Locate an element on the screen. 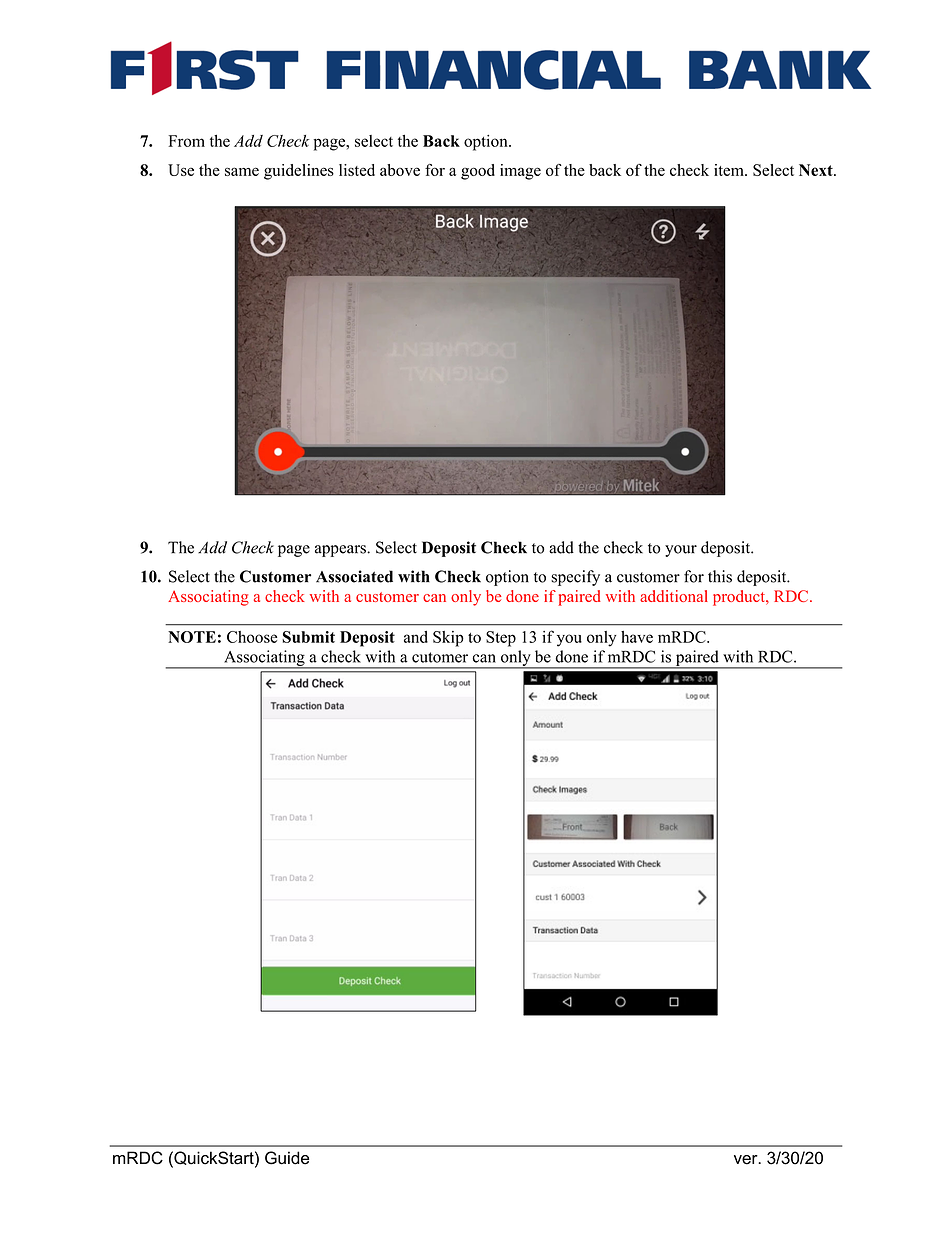 Image resolution: width=952 pixels, height=1233 pixels. specify is located at coordinates (575, 578).
